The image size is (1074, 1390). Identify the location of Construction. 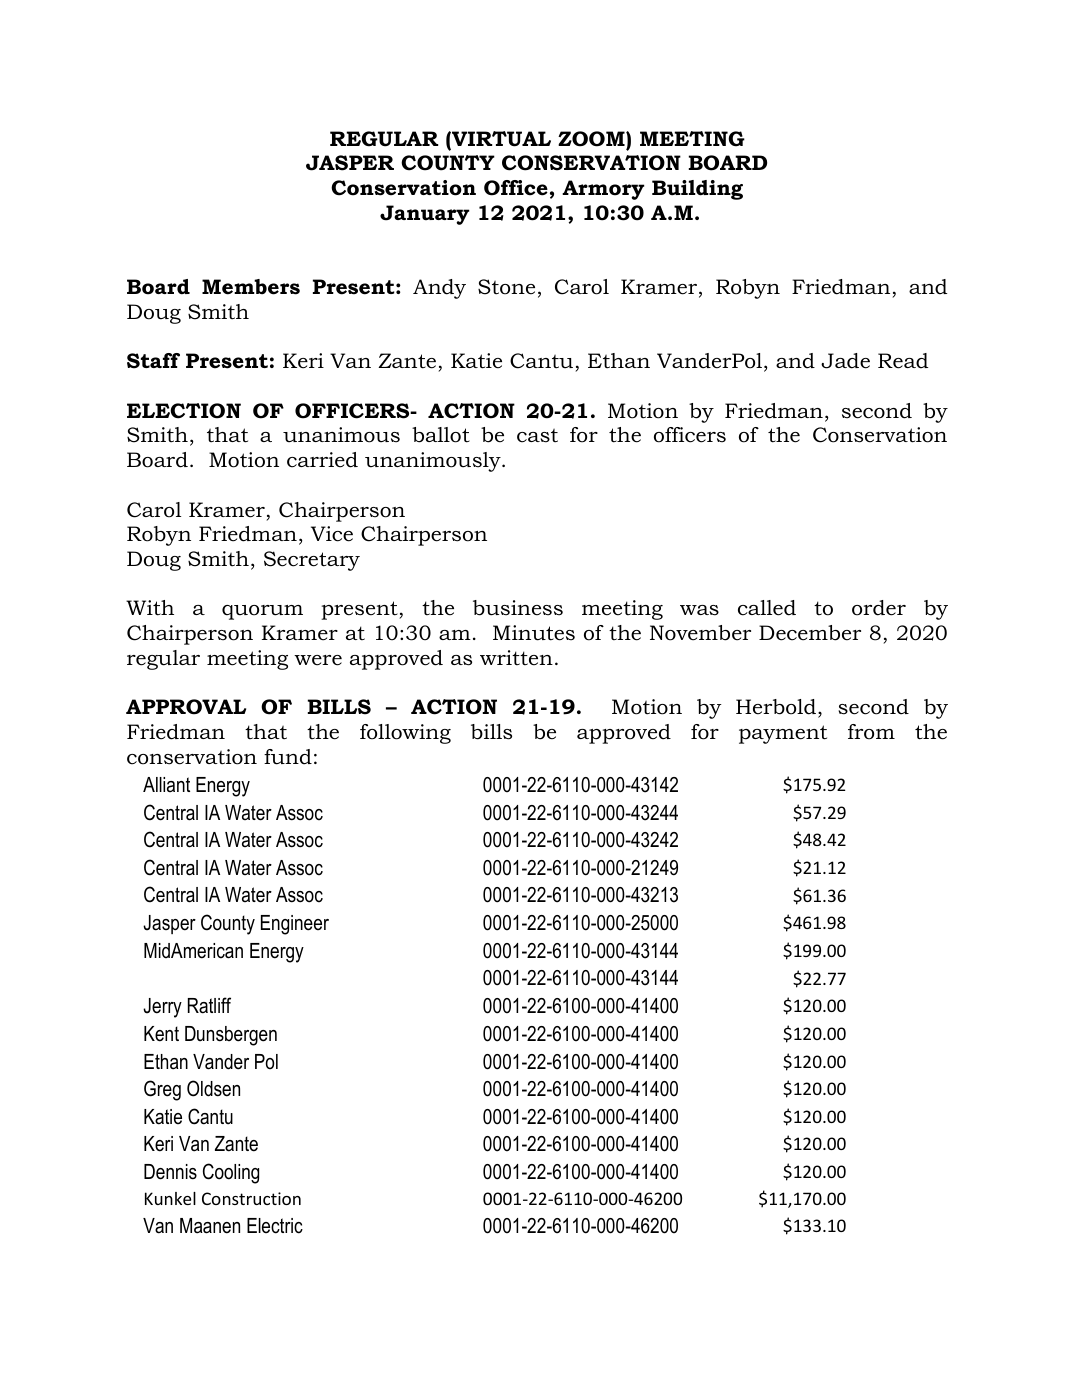
(251, 1198).
